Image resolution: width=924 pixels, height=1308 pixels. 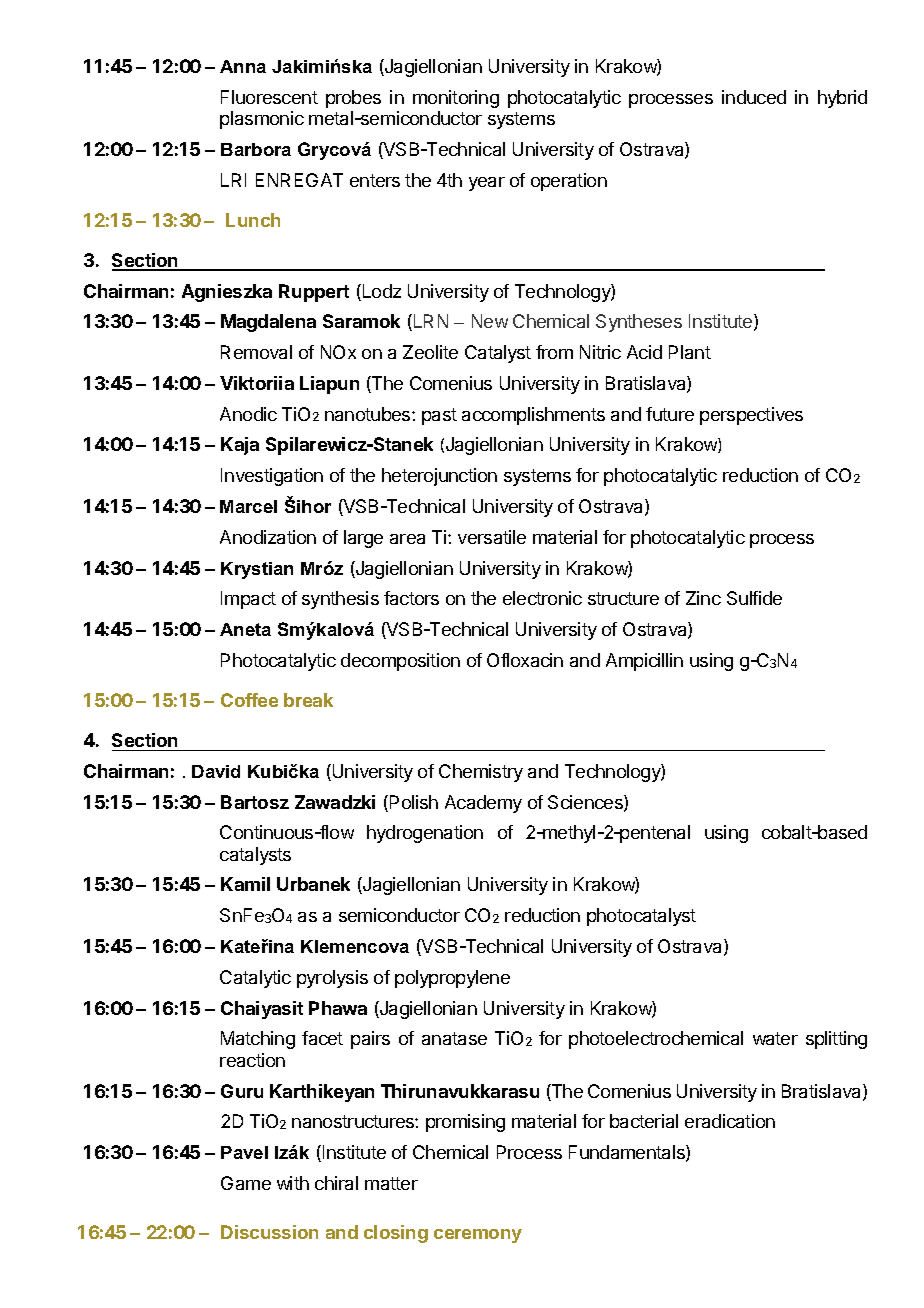 What do you see at coordinates (452, 979) in the document?
I see `polypropylene` at bounding box center [452, 979].
